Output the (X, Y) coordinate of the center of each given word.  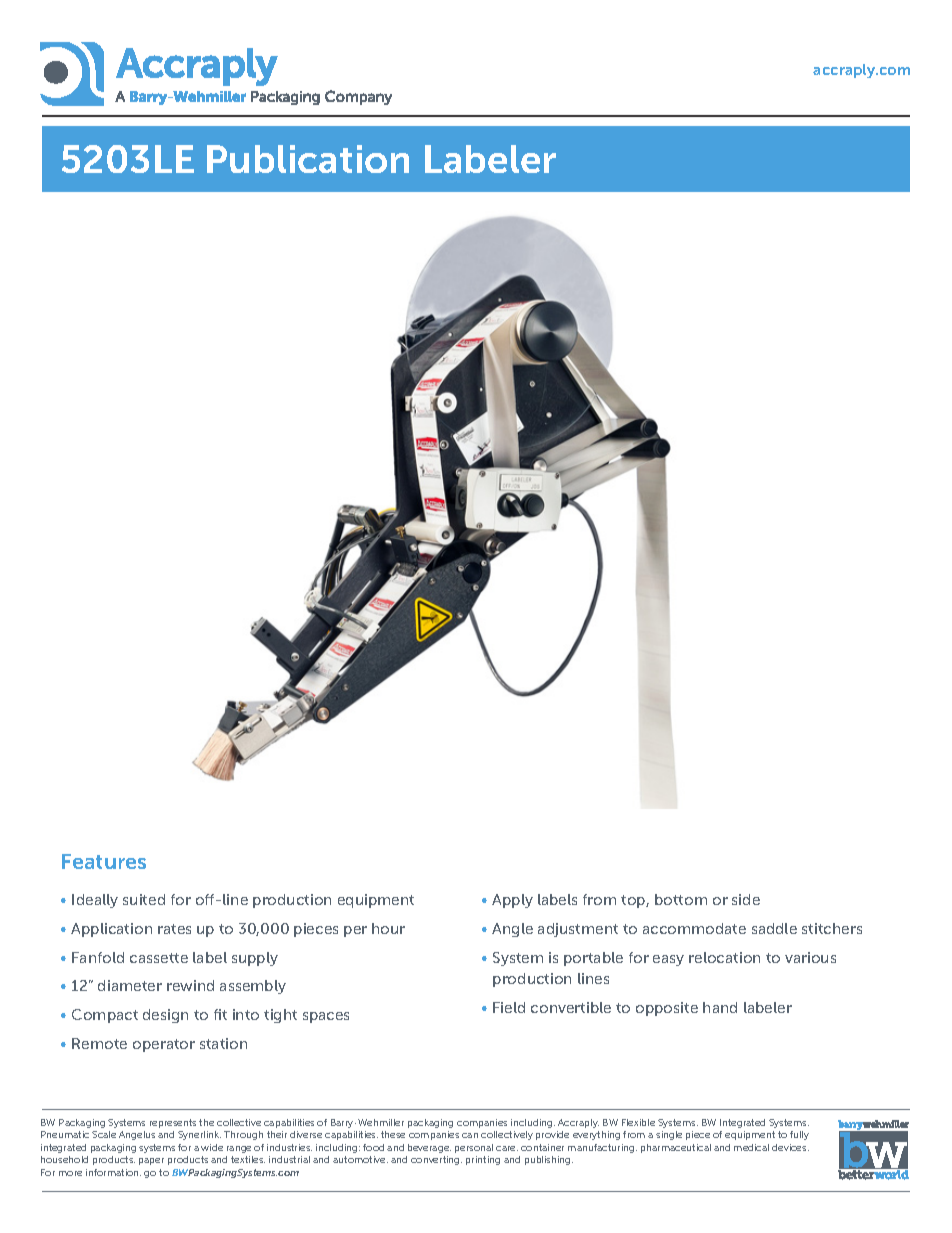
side (746, 899)
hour (388, 928)
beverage (429, 1148)
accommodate (694, 928)
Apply (512, 901)
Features (104, 861)
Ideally (95, 901)
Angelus (137, 1135)
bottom (681, 899)
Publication (308, 159)
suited (144, 899)
